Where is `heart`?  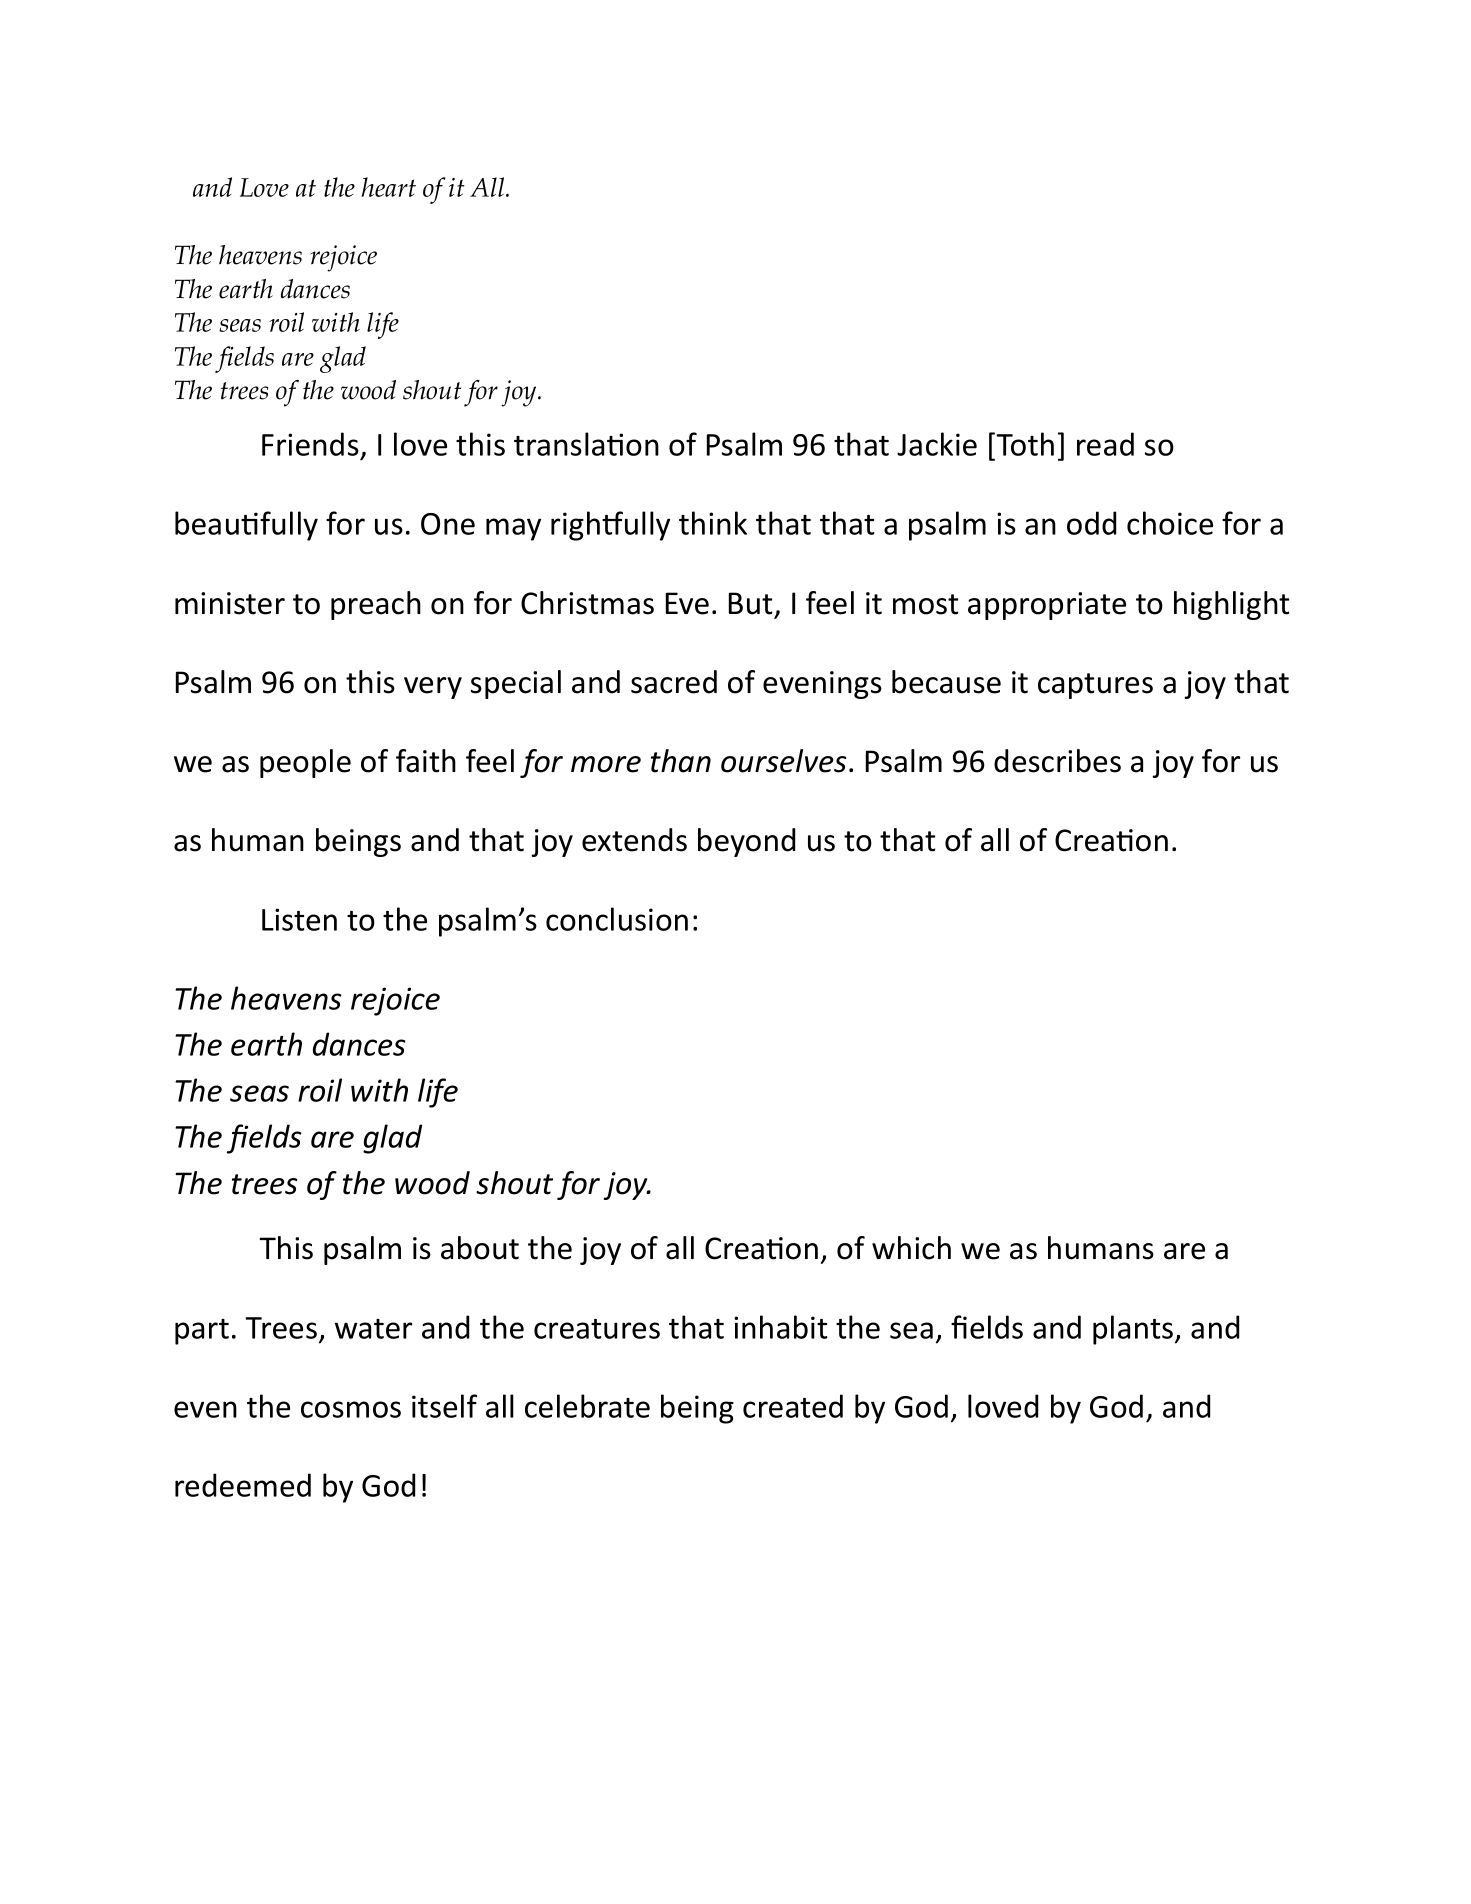 heart is located at coordinates (388, 187).
